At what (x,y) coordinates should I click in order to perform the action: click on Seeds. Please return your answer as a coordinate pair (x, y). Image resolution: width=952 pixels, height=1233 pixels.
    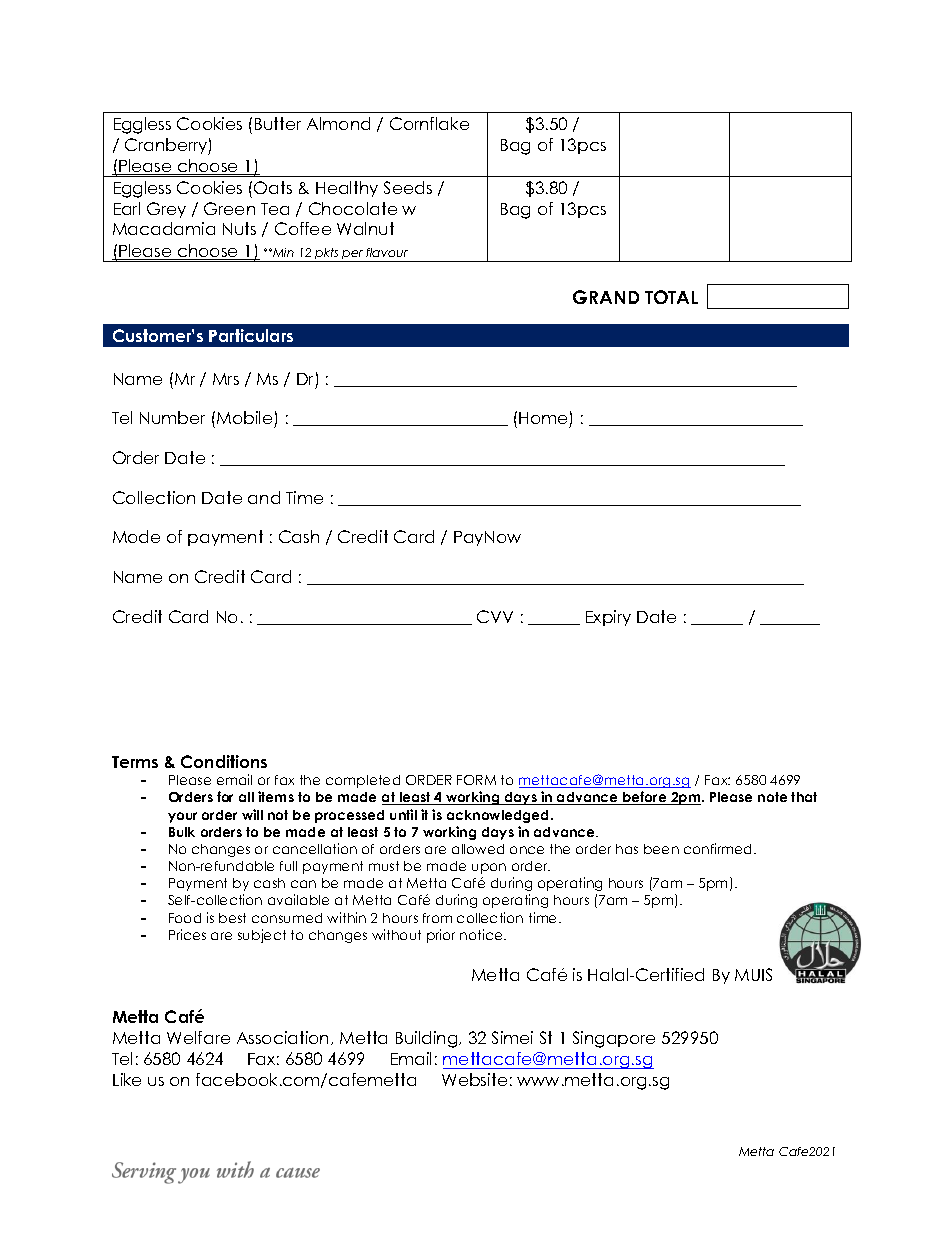
    Looking at the image, I should click on (408, 187).
